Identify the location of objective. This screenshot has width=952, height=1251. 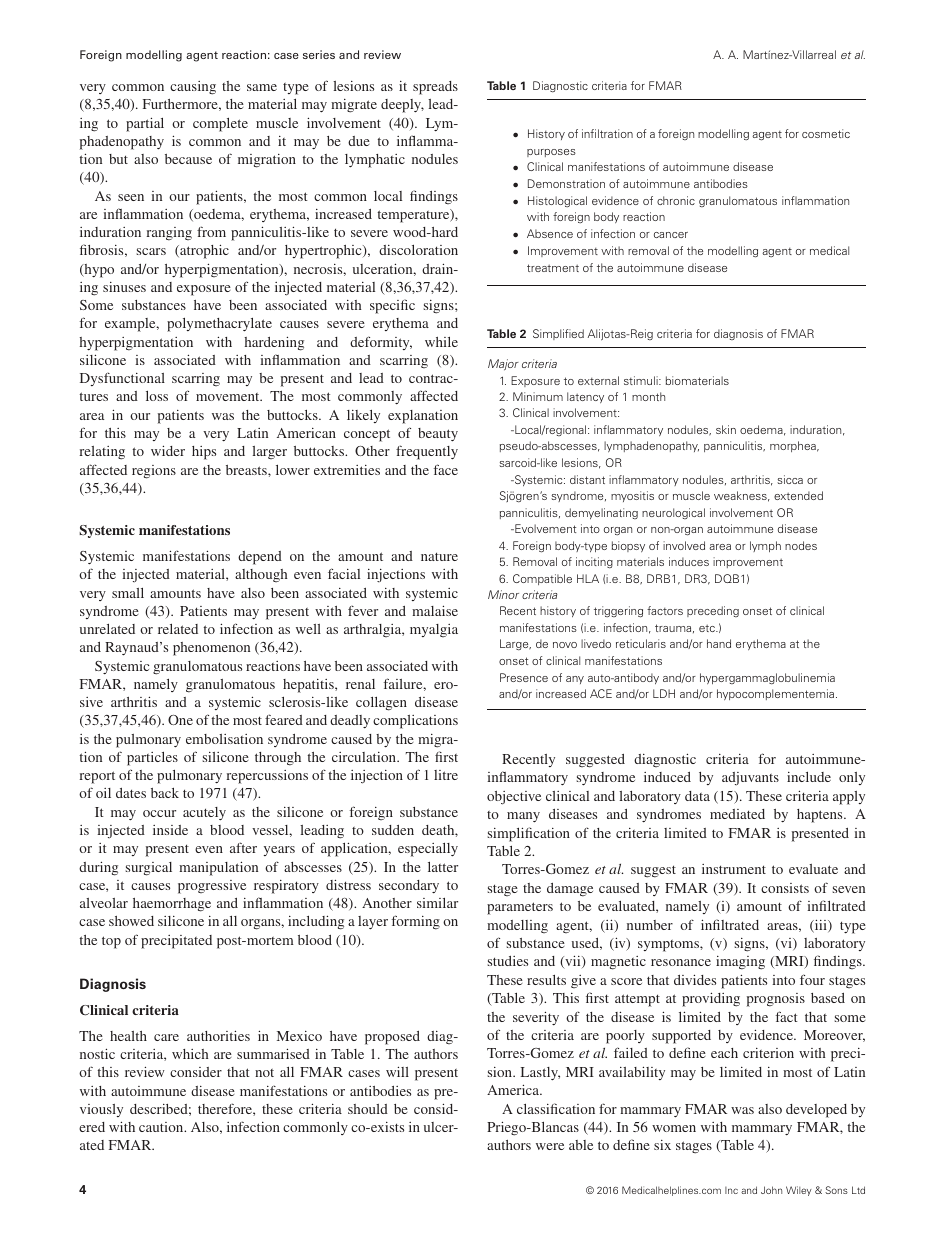
(514, 798).
